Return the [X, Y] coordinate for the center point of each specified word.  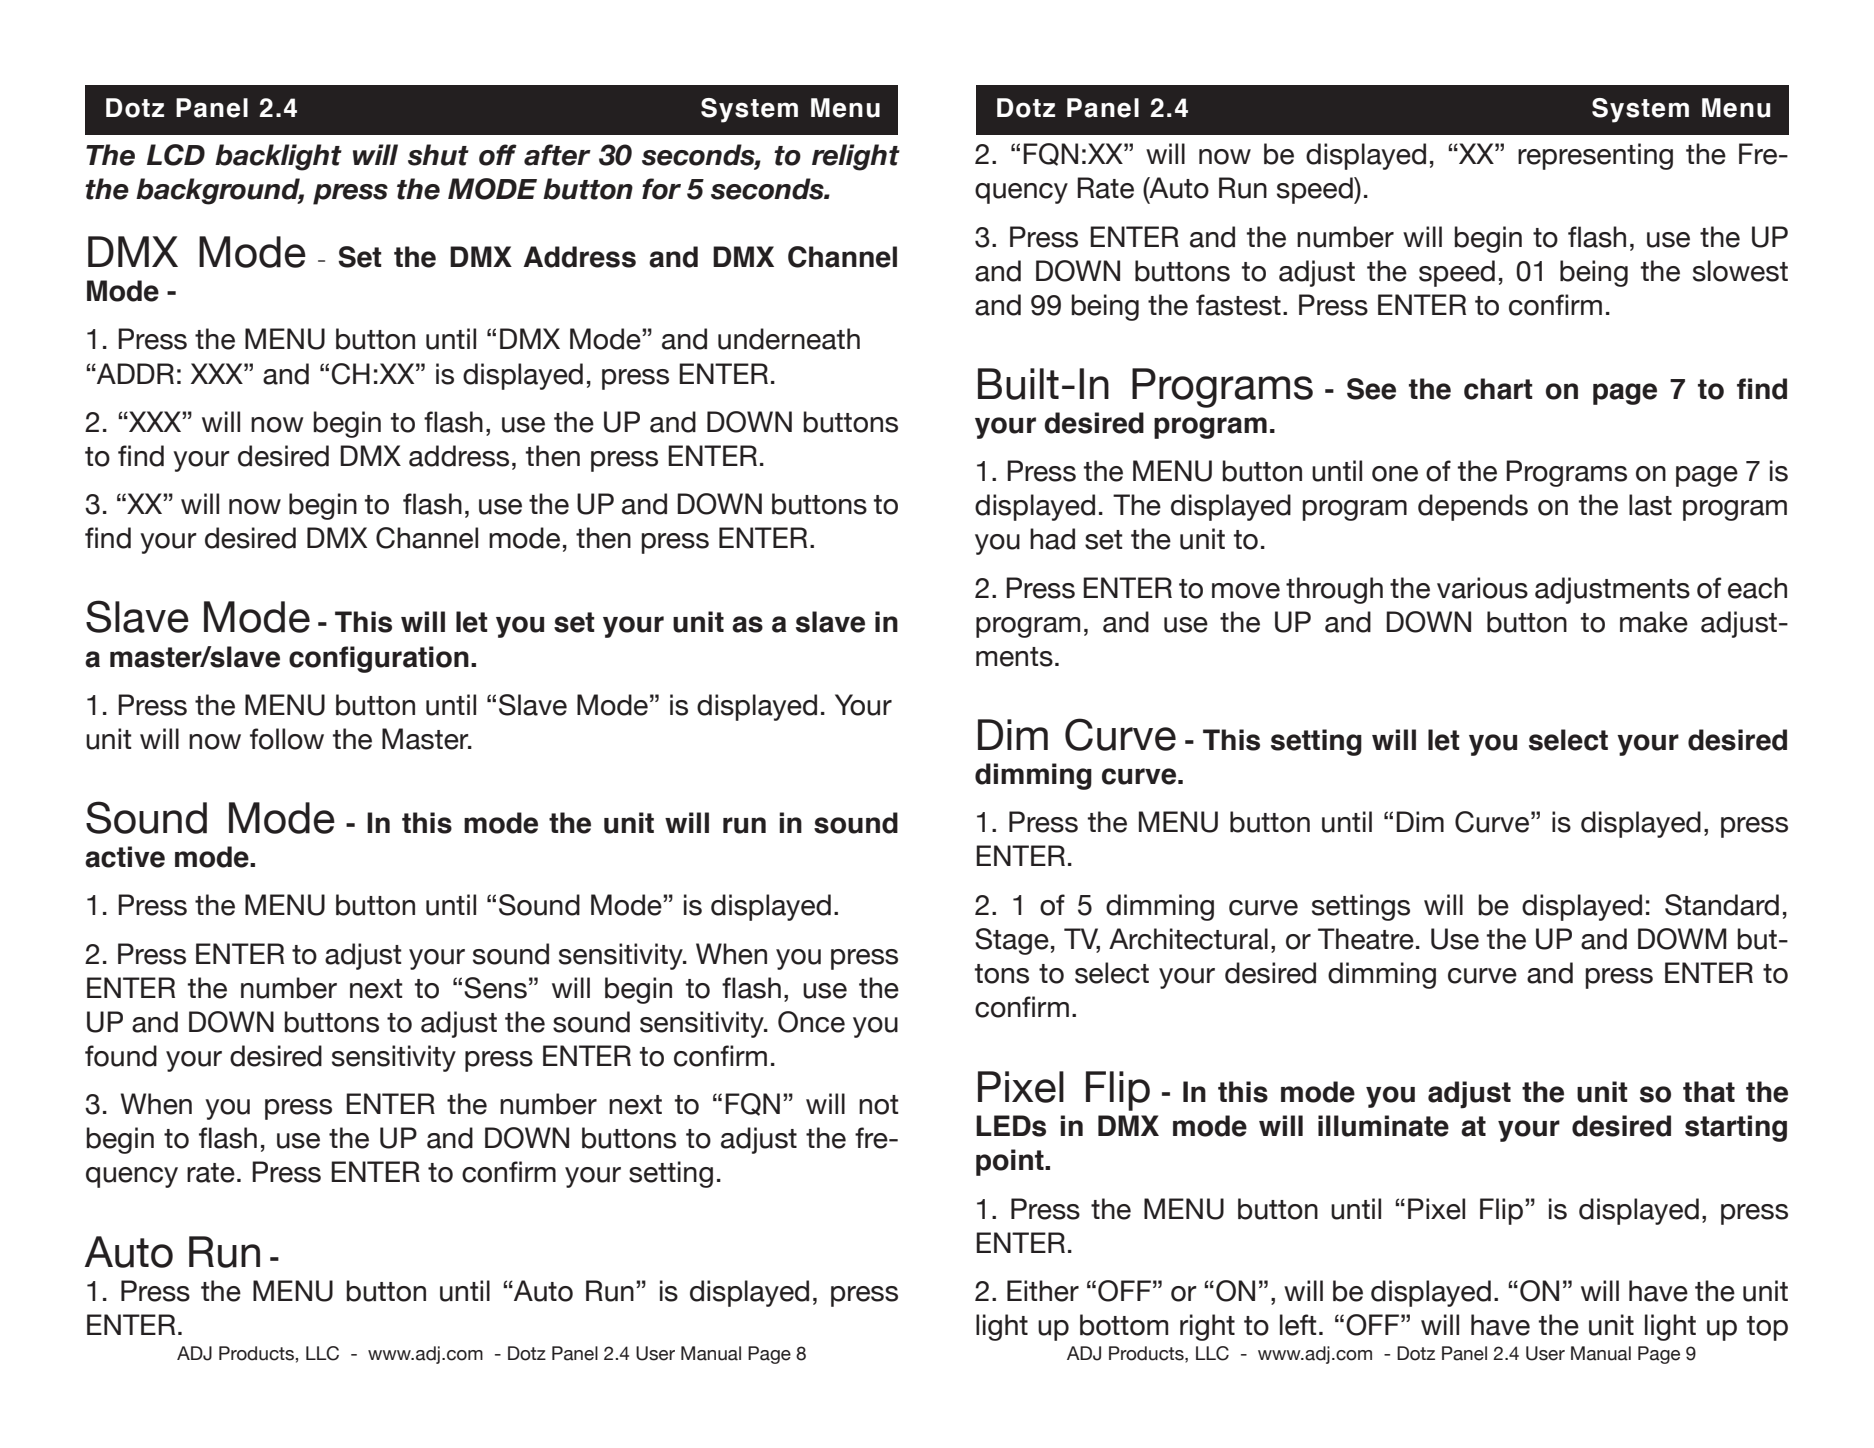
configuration [379, 659]
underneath [789, 339]
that [1709, 1092]
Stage [1012, 941]
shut [438, 155]
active [125, 857]
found [121, 1056]
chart [1498, 389]
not [878, 1105]
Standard [1722, 905]
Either [1043, 1291]
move [1246, 591]
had [1052, 539]
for [661, 189]
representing [1595, 156]
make [1654, 622]
